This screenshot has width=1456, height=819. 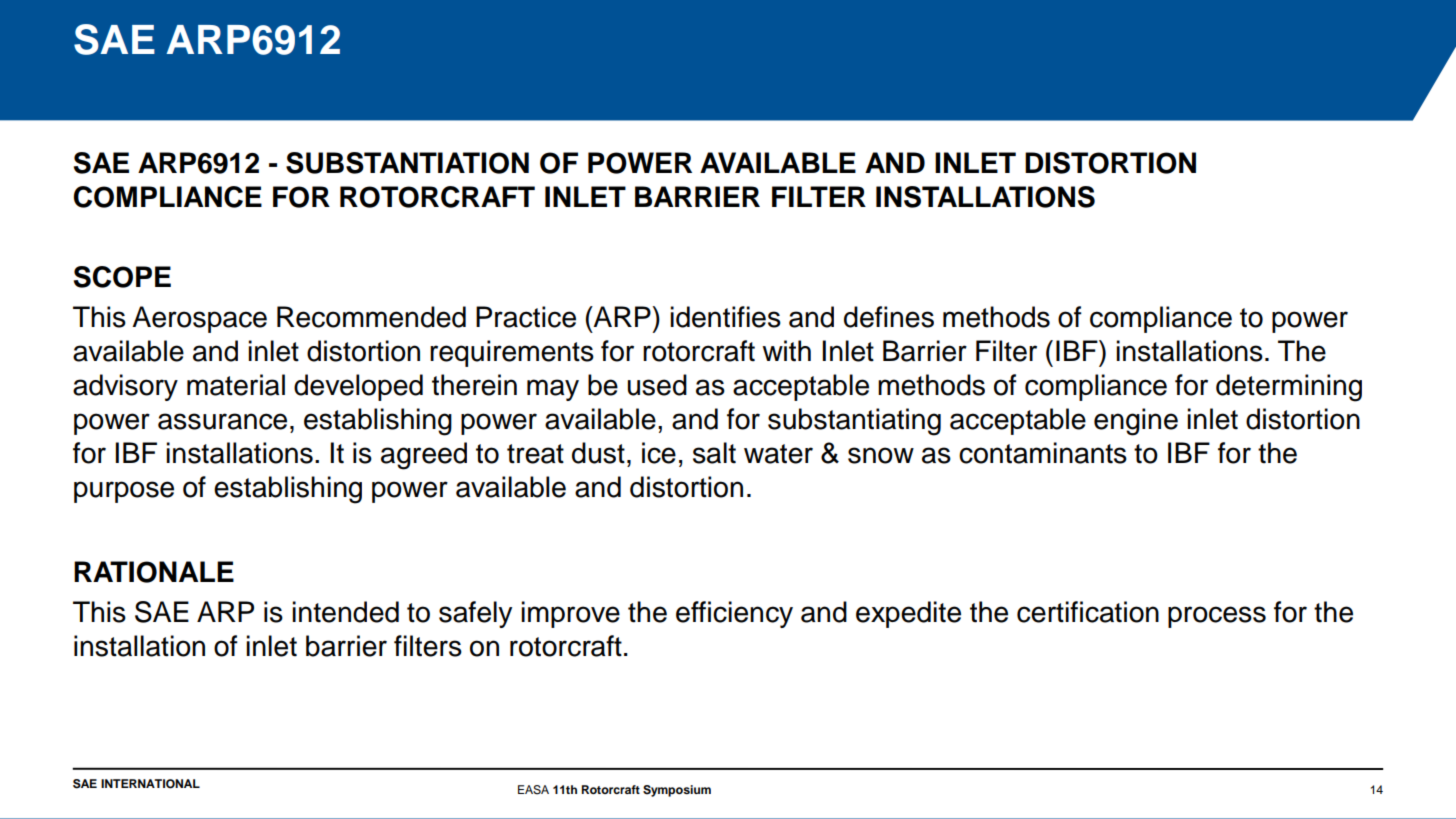 I want to click on process, so click(x=1217, y=617).
